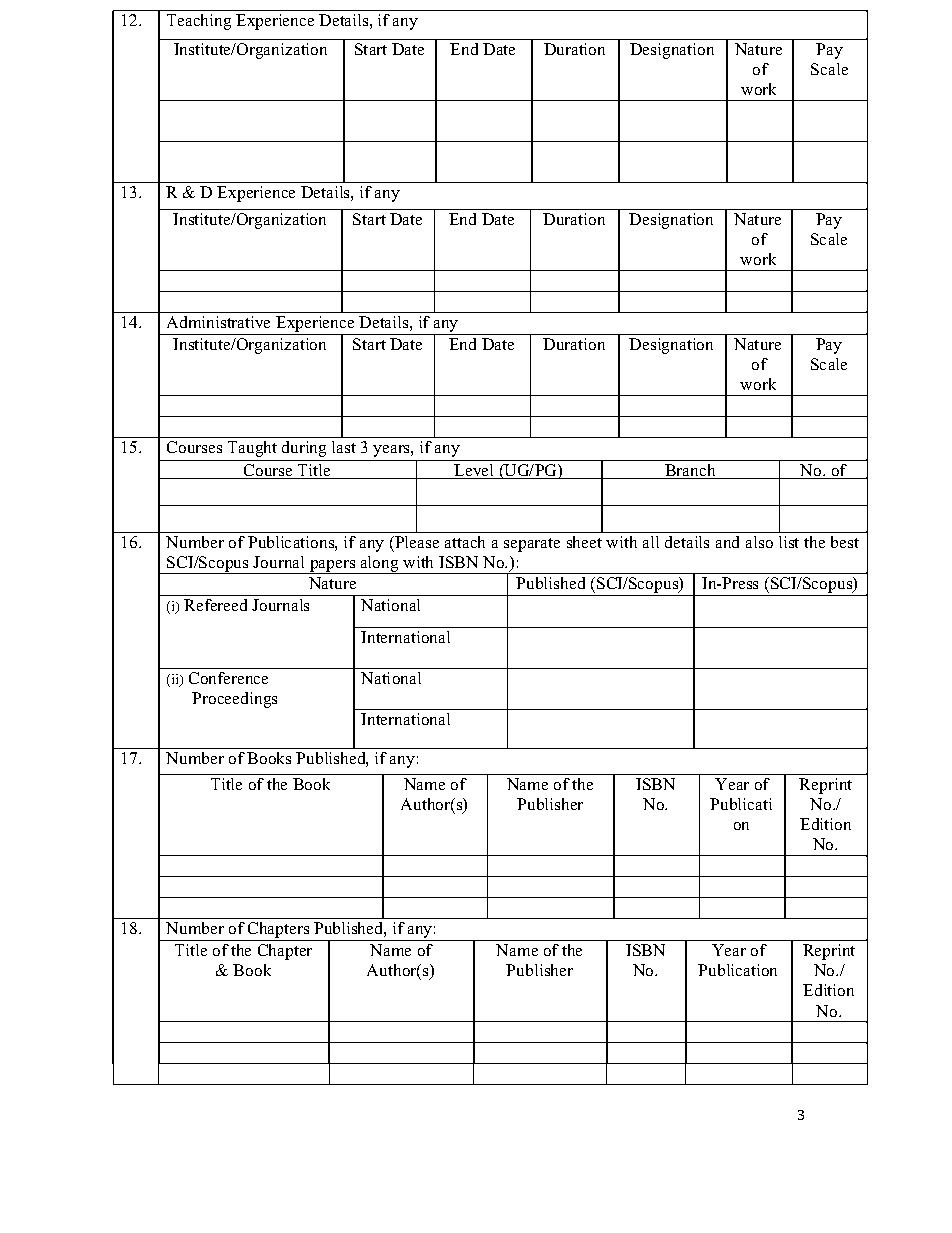 The image size is (952, 1233). Describe the element at coordinates (380, 565) in the page. I see `along` at that location.
